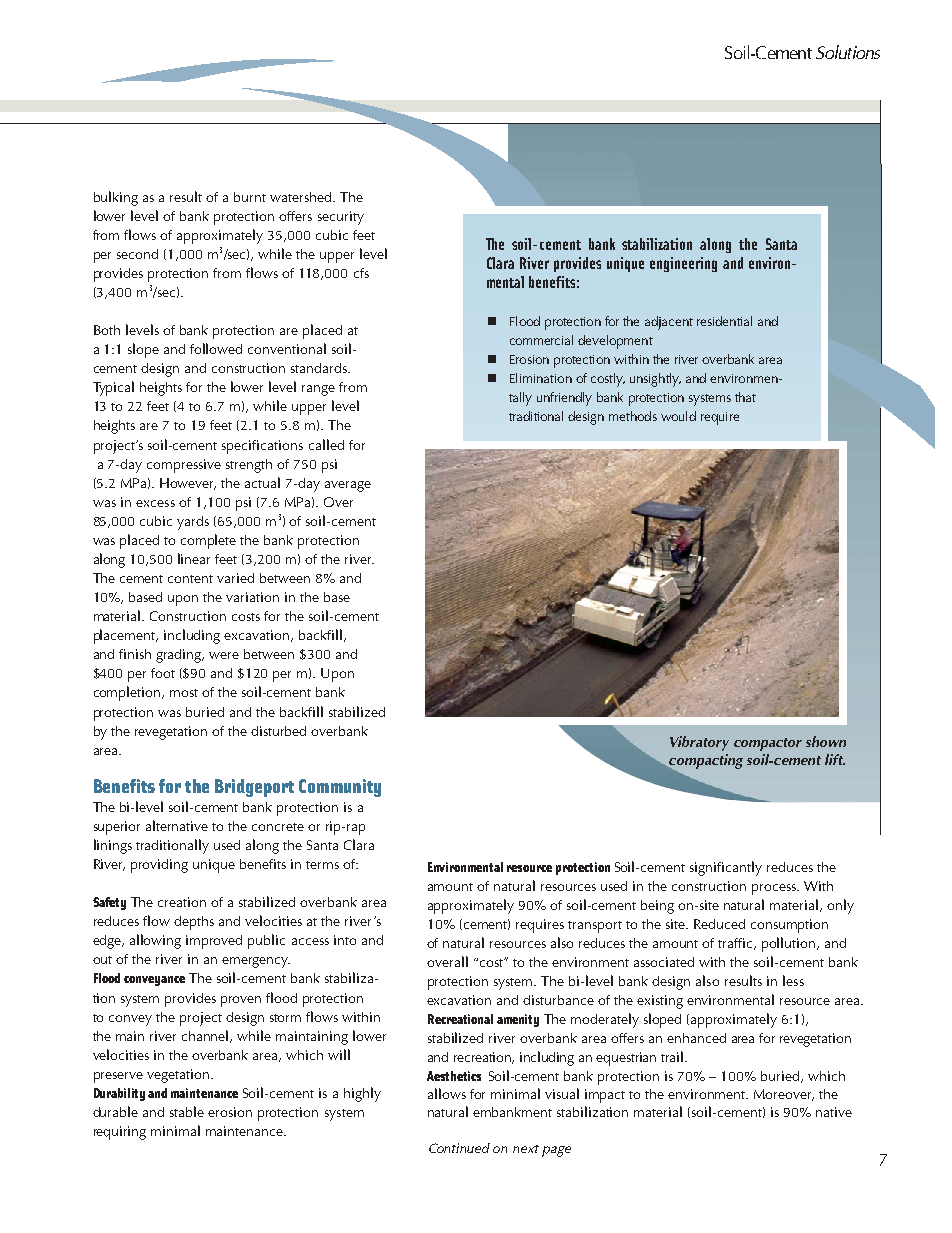  What do you see at coordinates (137, 254) in the screenshot?
I see `second` at bounding box center [137, 254].
